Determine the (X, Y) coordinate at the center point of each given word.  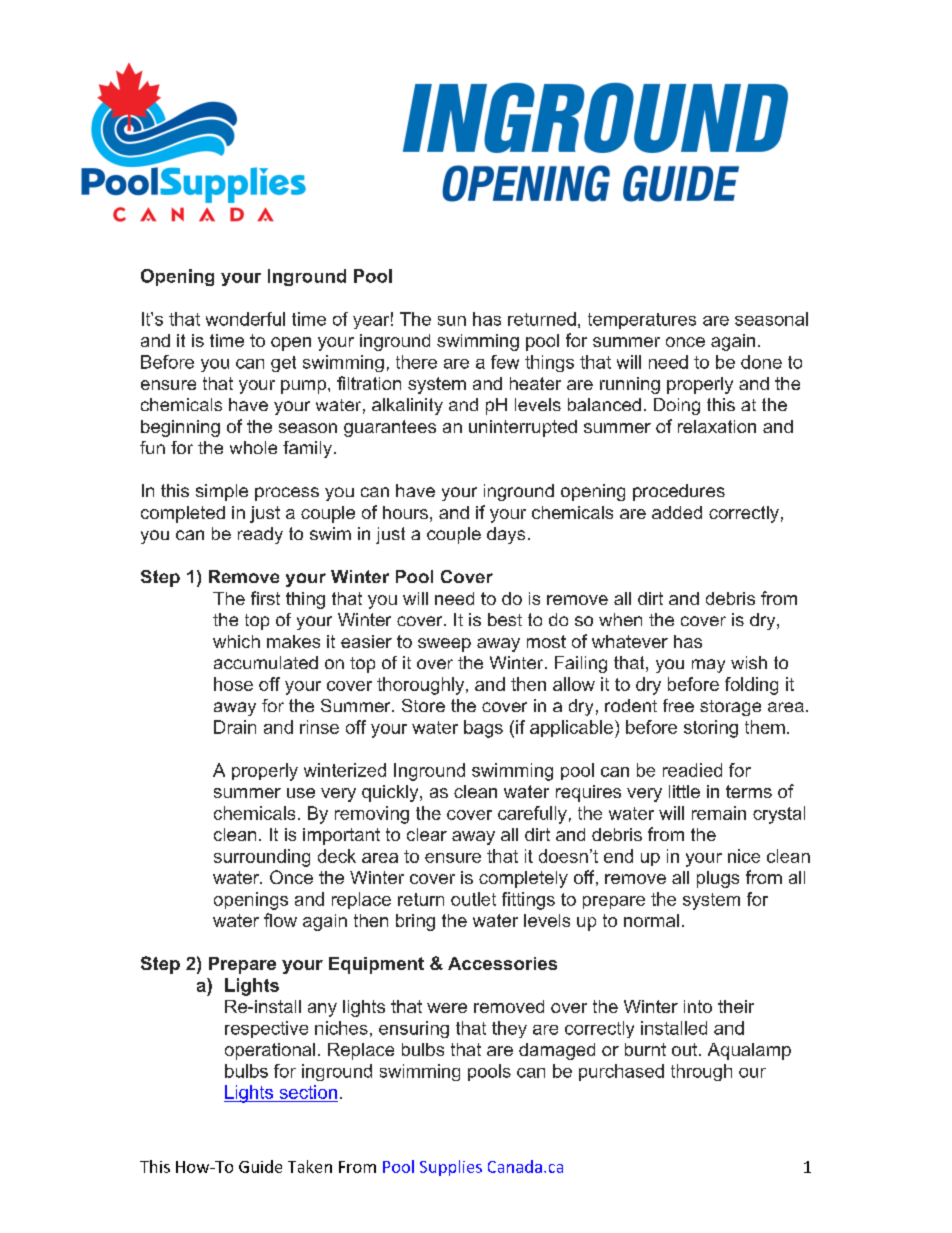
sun (452, 321)
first (265, 598)
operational (270, 1051)
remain (719, 813)
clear (427, 834)
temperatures (642, 321)
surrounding (262, 858)
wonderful (245, 319)
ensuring (414, 1029)
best (505, 619)
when (620, 619)
